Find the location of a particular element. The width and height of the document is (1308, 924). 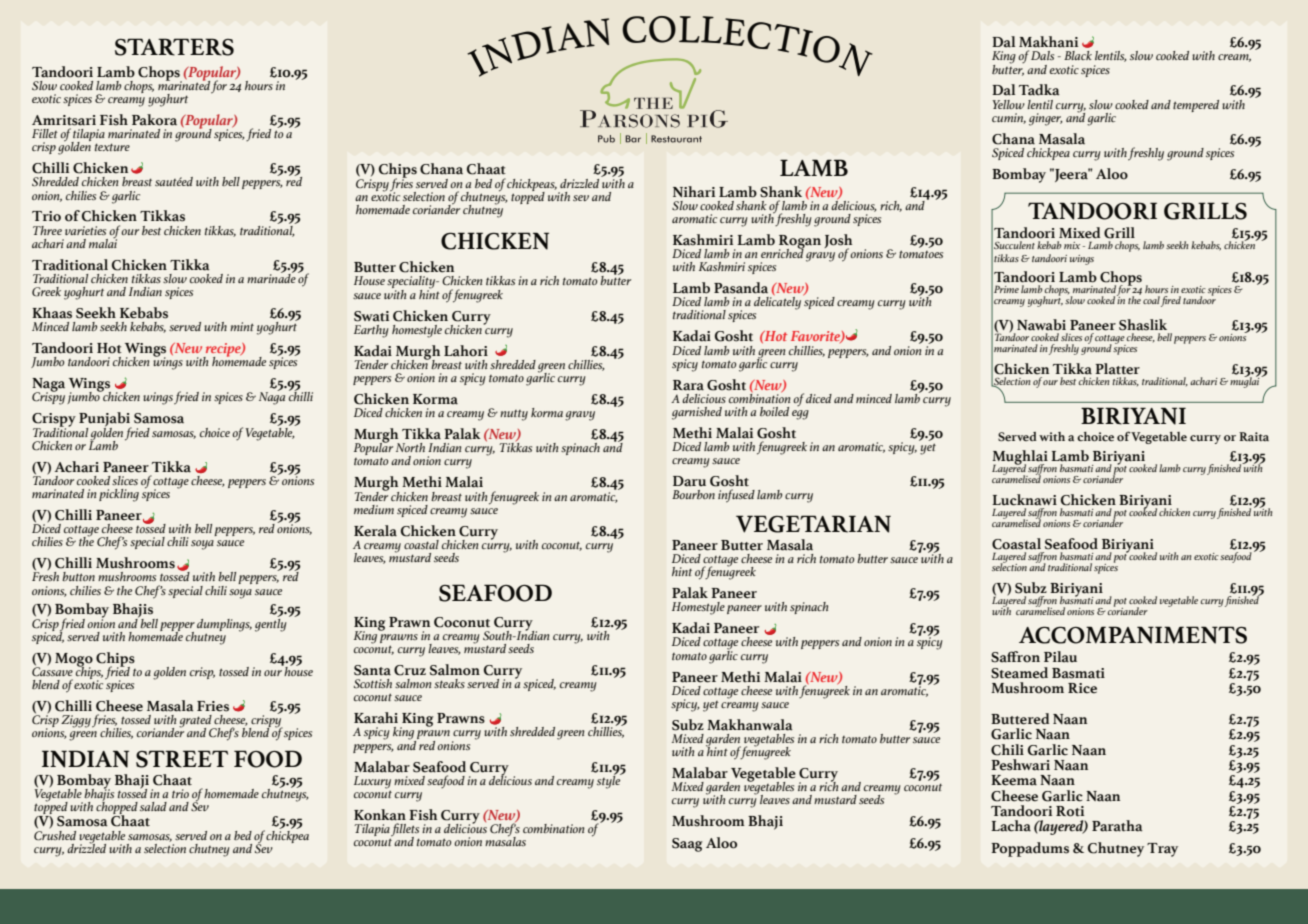

Luxury is located at coordinates (372, 782).
